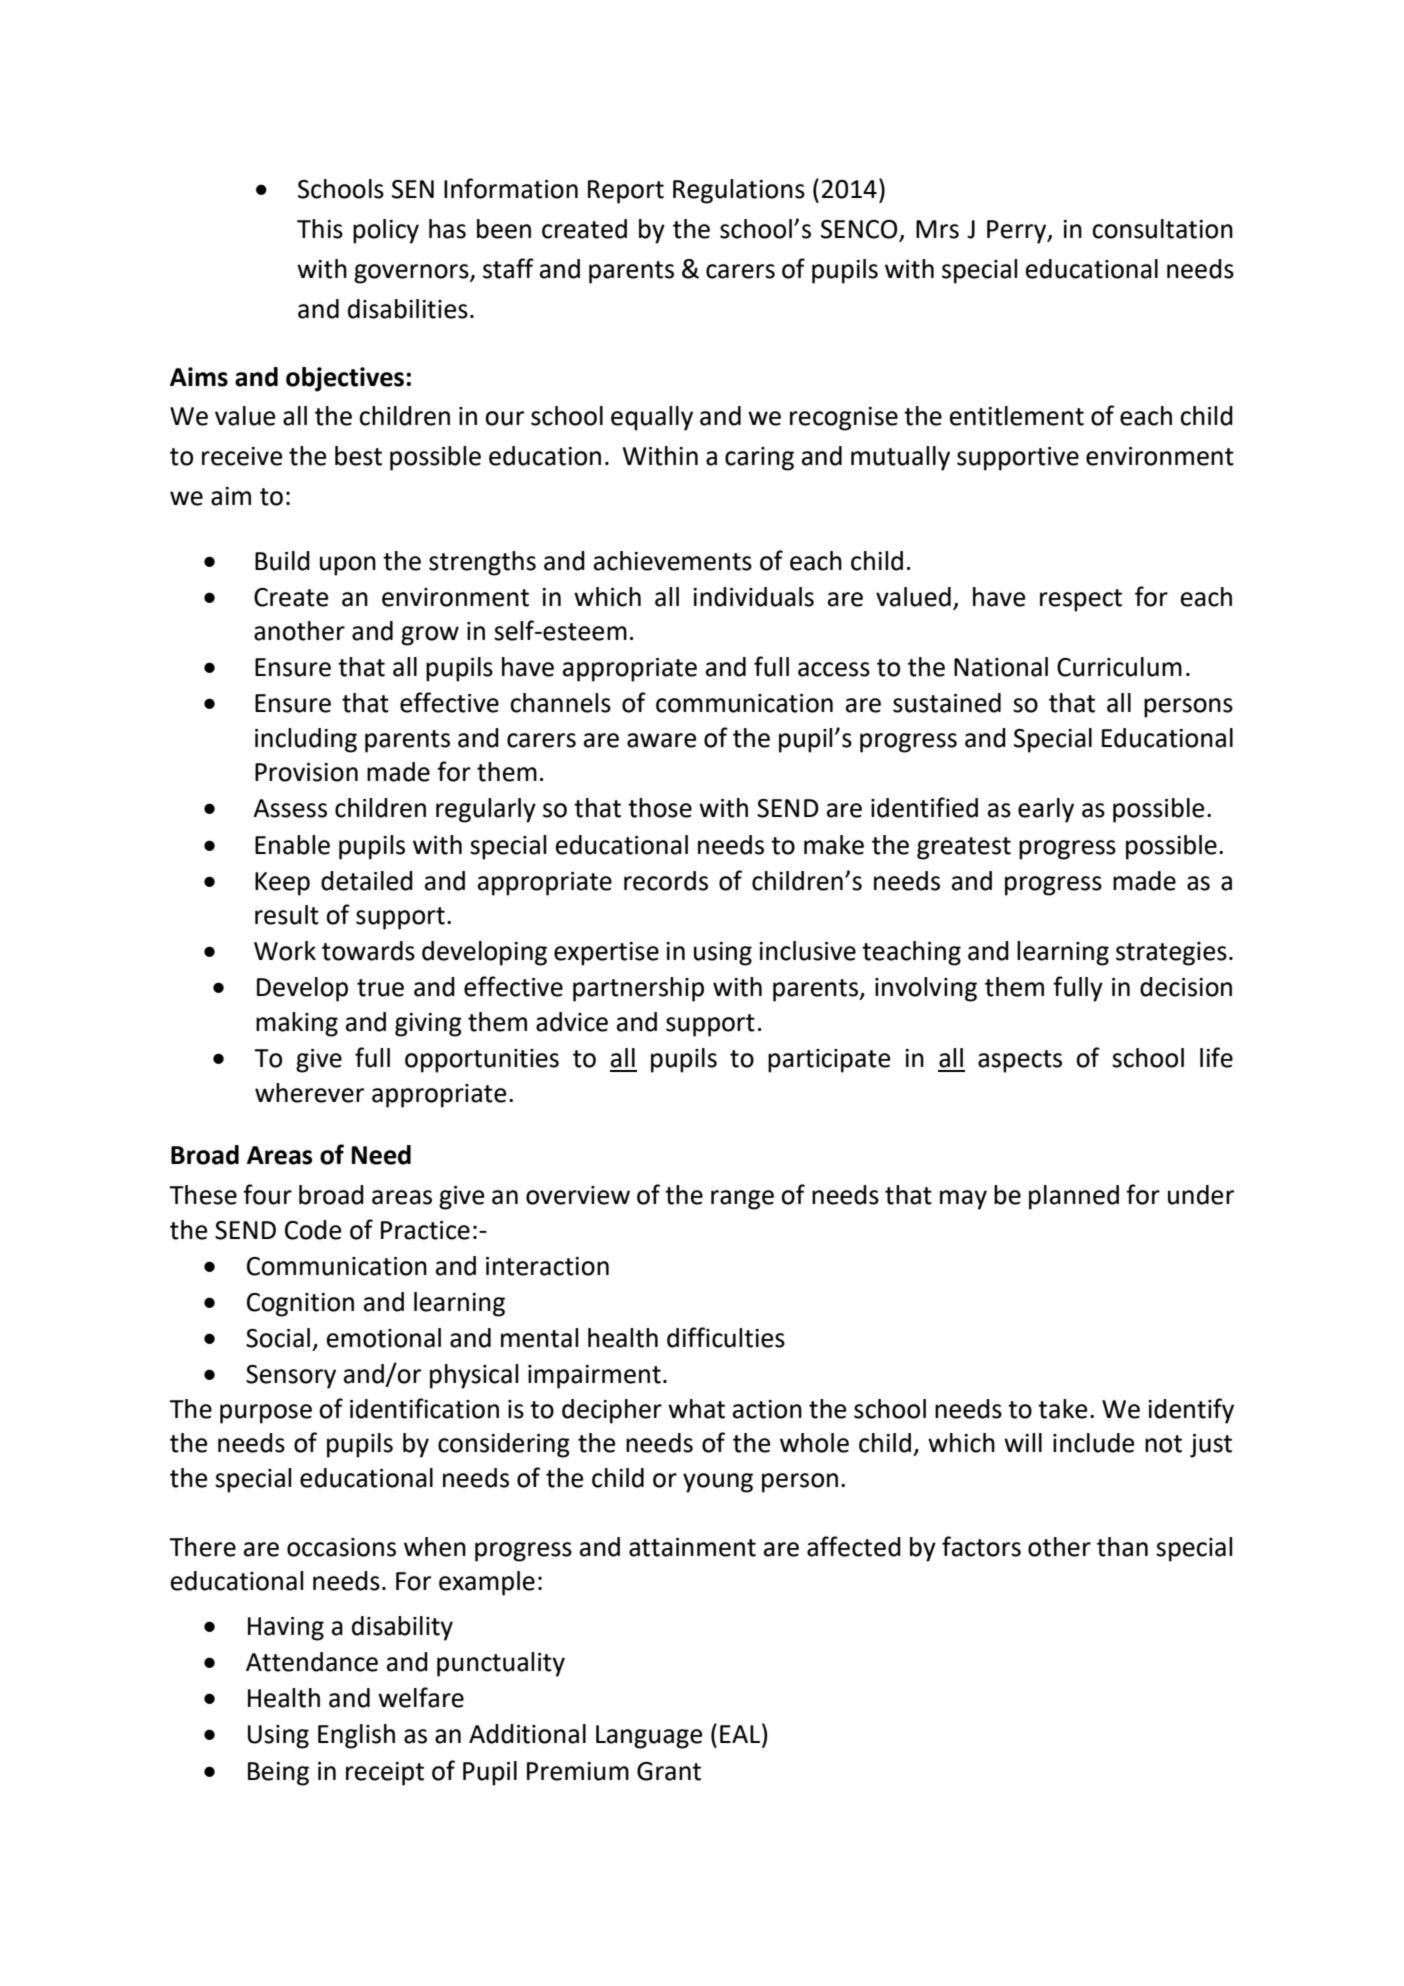 The width and height of the document is (1404, 1986). What do you see at coordinates (1074, 1197) in the document?
I see `planned` at bounding box center [1074, 1197].
